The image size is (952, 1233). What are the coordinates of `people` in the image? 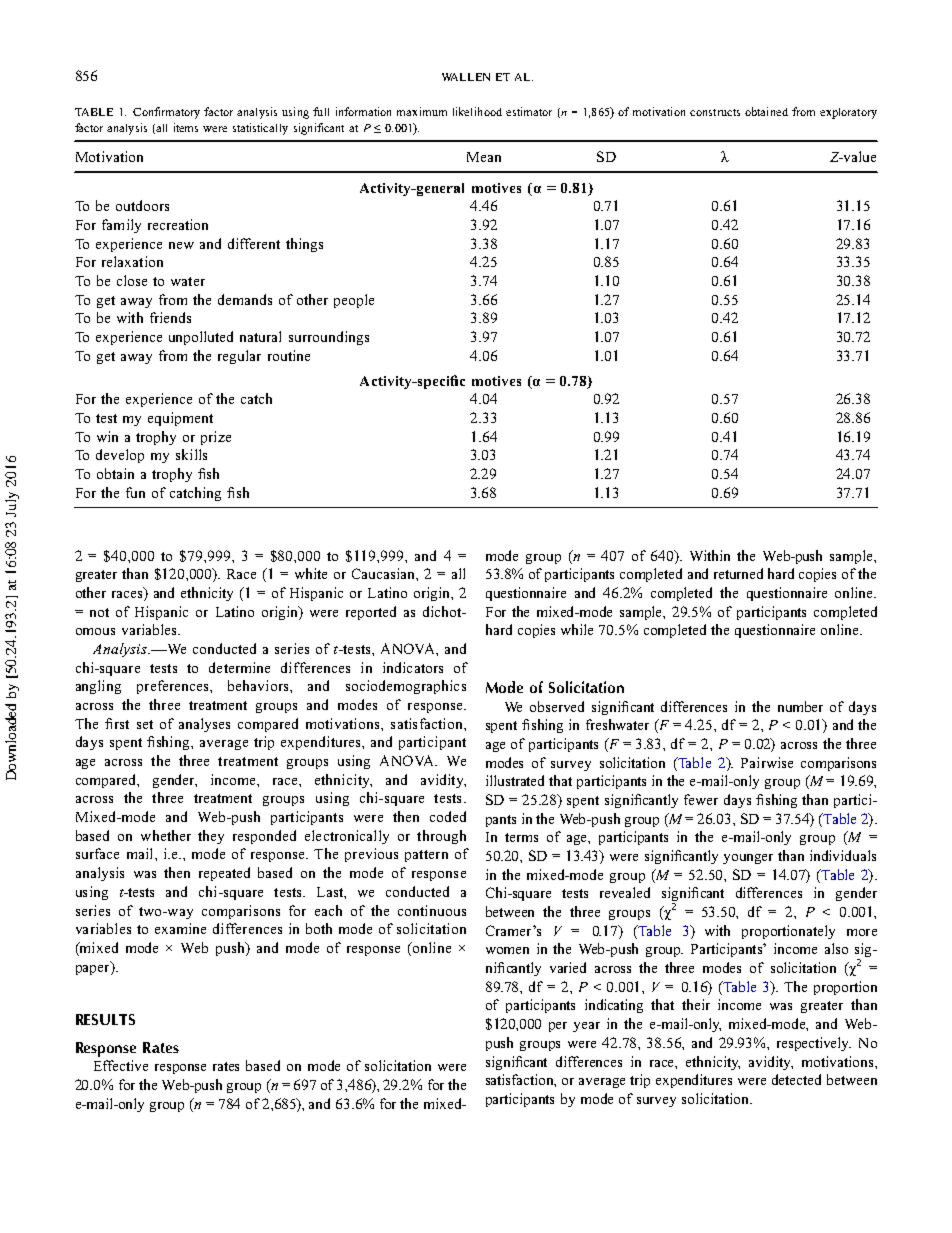 It's located at (354, 301).
